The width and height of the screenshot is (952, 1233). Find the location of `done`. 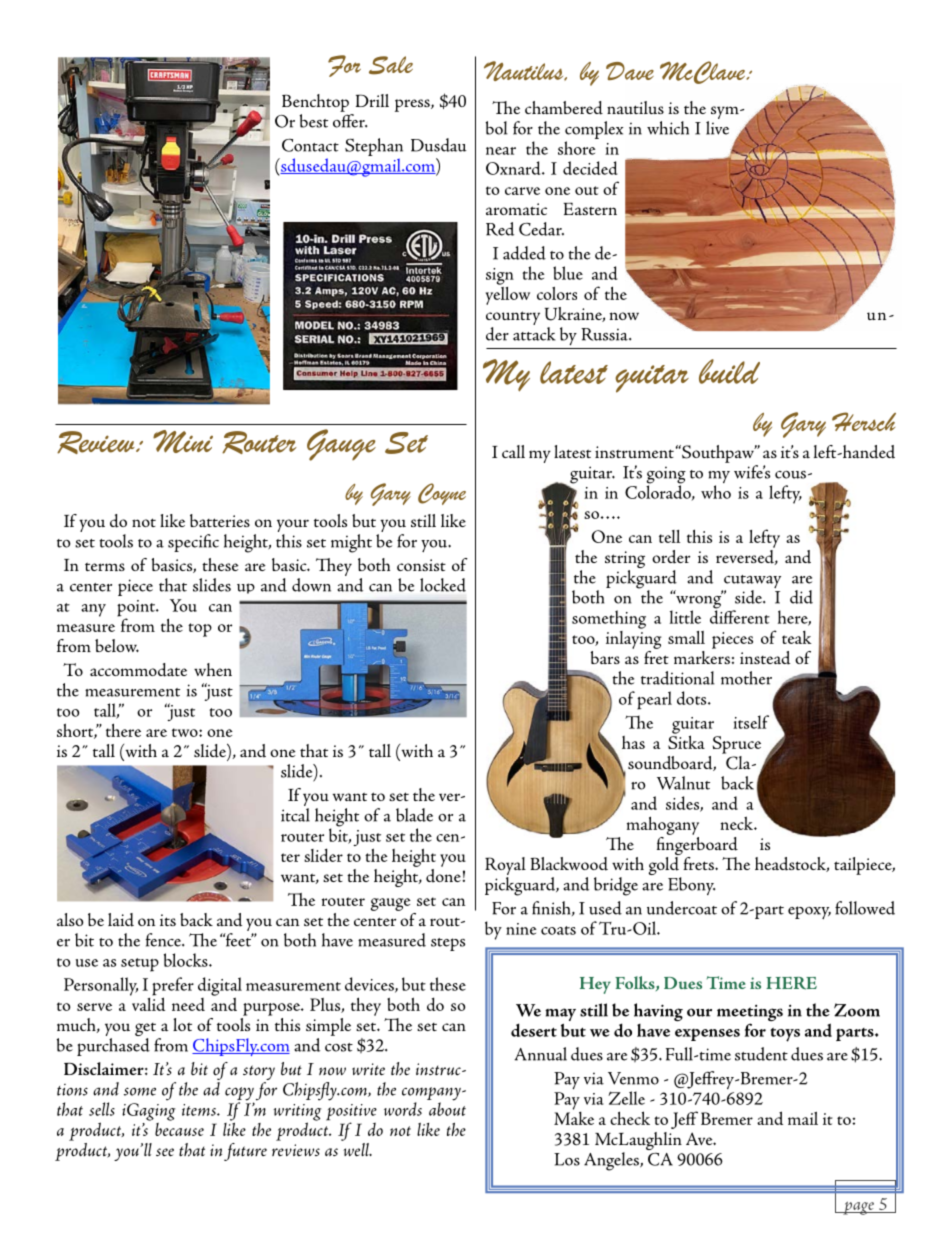

done is located at coordinates (444, 874).
